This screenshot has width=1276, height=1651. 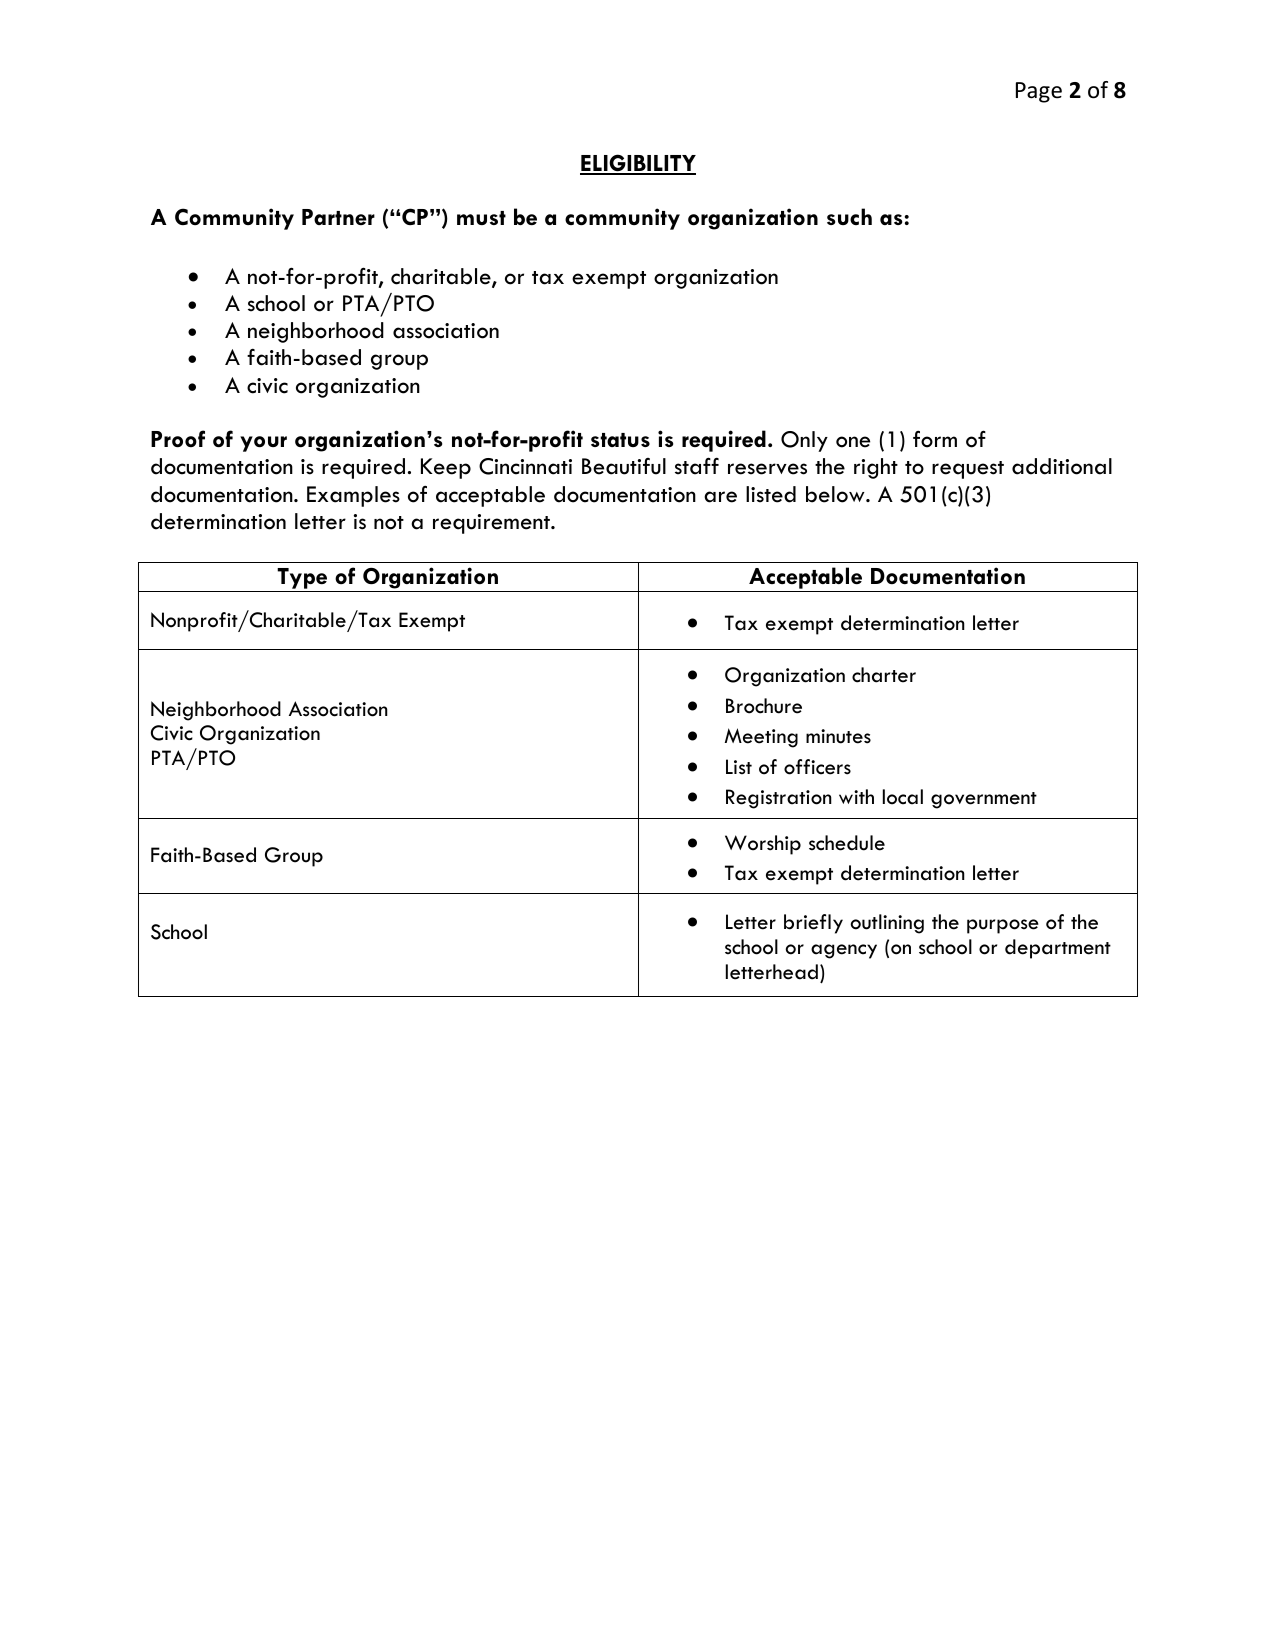 What do you see at coordinates (338, 217) in the screenshot?
I see `Partner` at bounding box center [338, 217].
